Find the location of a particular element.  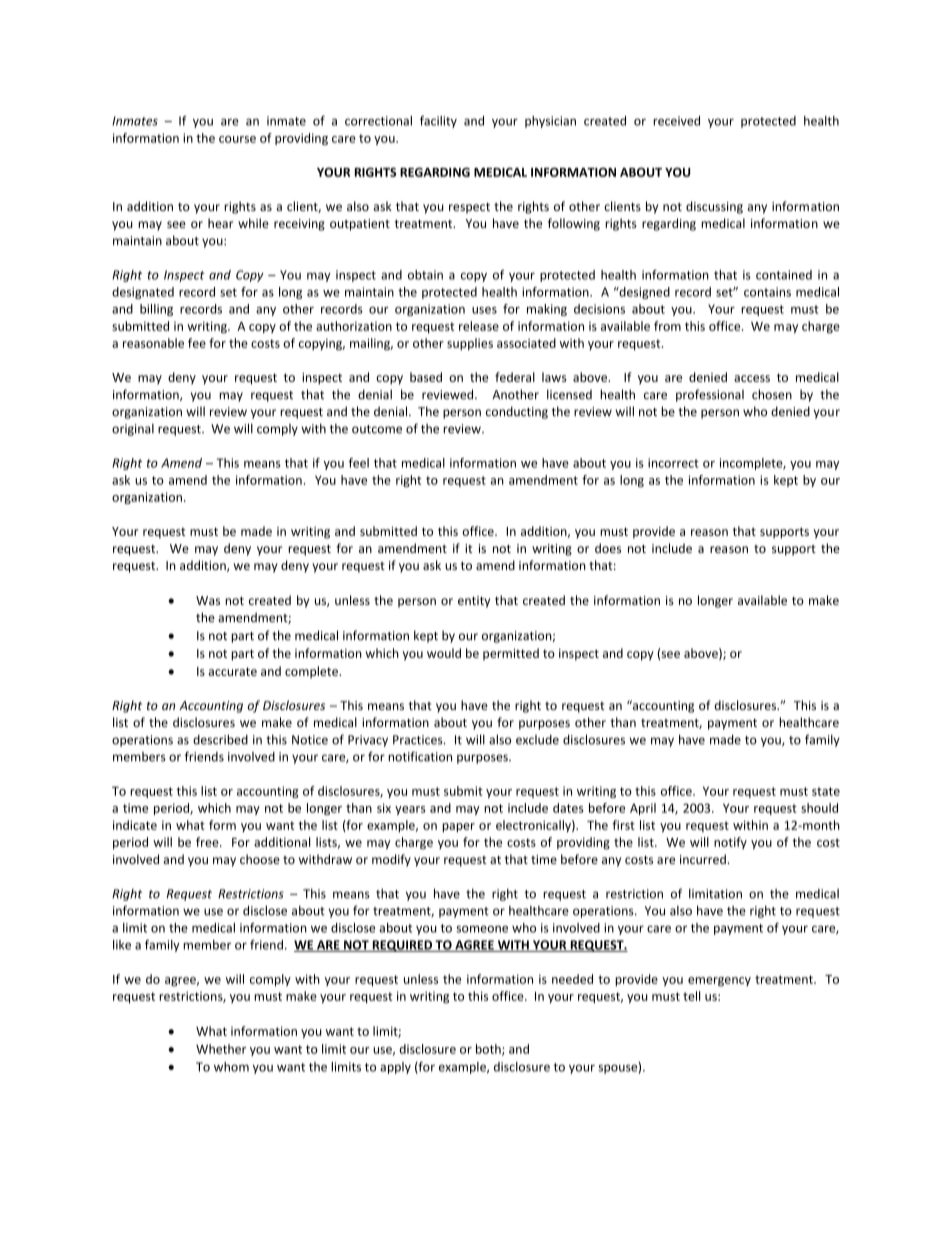

described is located at coordinates (220, 739).
